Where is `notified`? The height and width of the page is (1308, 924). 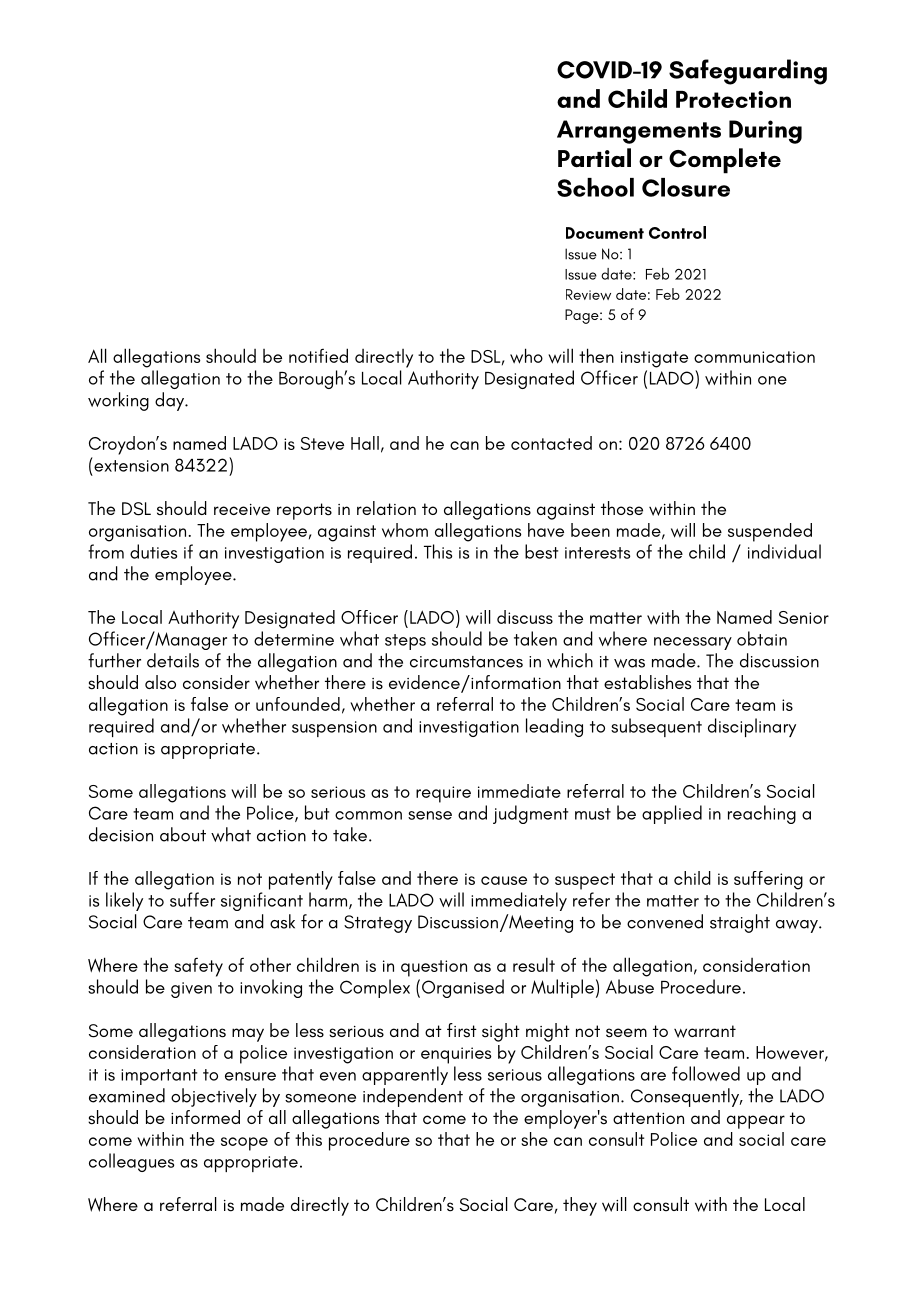
notified is located at coordinates (318, 355).
